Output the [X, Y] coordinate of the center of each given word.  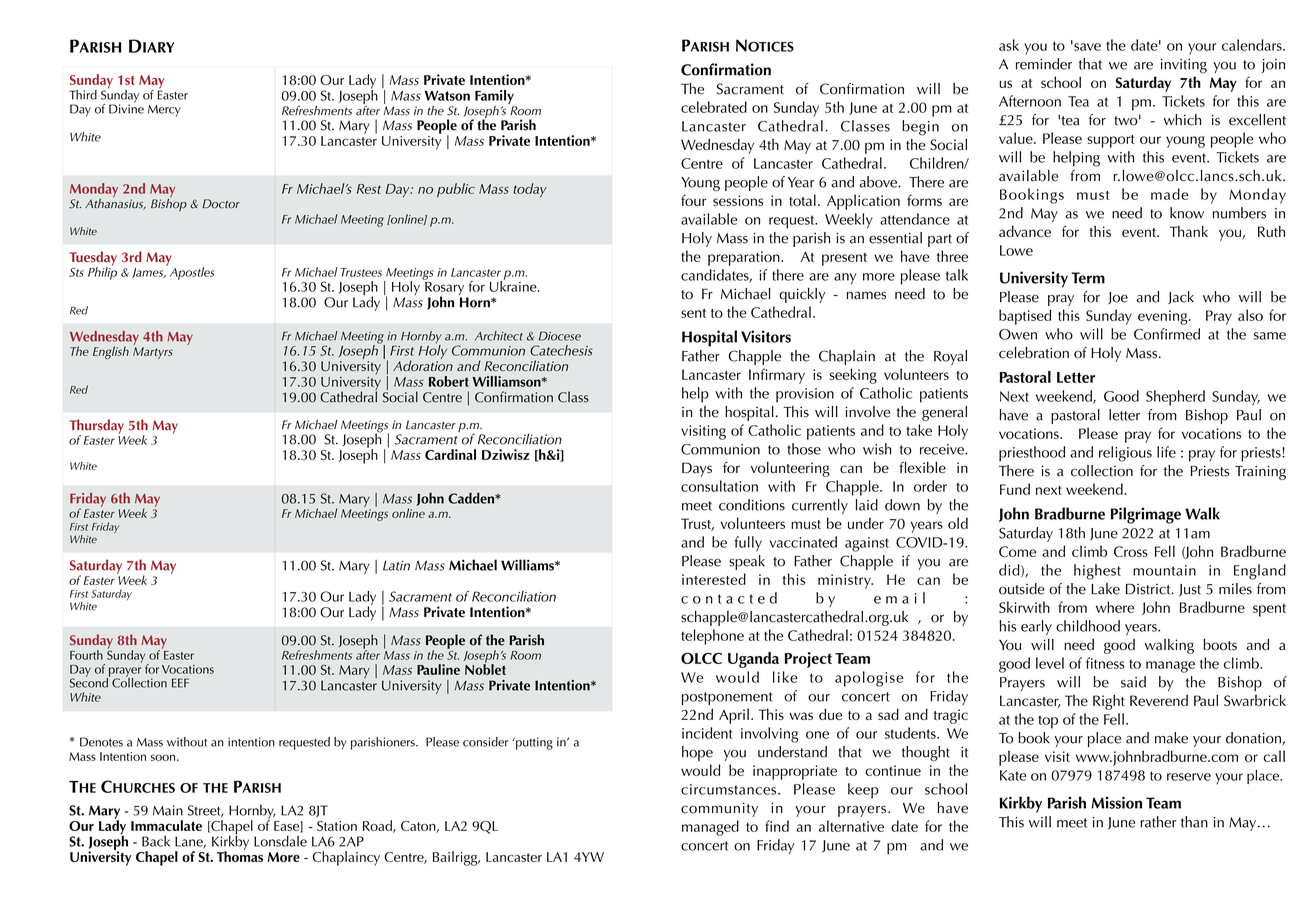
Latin [396, 565]
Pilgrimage [1146, 515]
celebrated [714, 107]
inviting [1184, 66]
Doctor [221, 204]
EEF [180, 683]
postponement [727, 698]
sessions [738, 200]
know [1187, 213]
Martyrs [153, 353]
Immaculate [166, 825]
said [1133, 682]
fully [748, 544]
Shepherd [1175, 398]
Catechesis [561, 350]
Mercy [164, 111]
